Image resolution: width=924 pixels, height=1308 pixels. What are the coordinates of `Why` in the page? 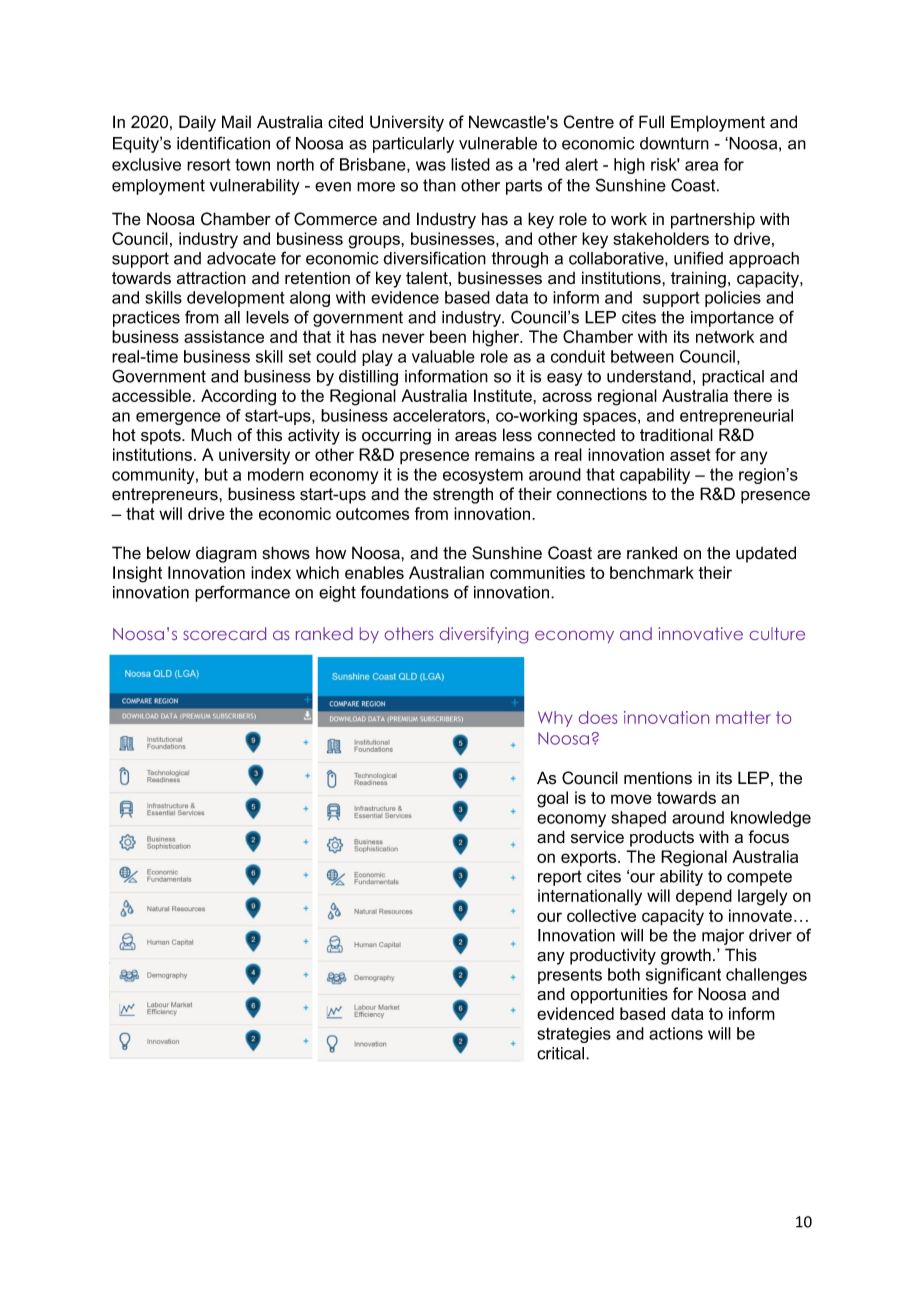 It's located at (555, 719).
